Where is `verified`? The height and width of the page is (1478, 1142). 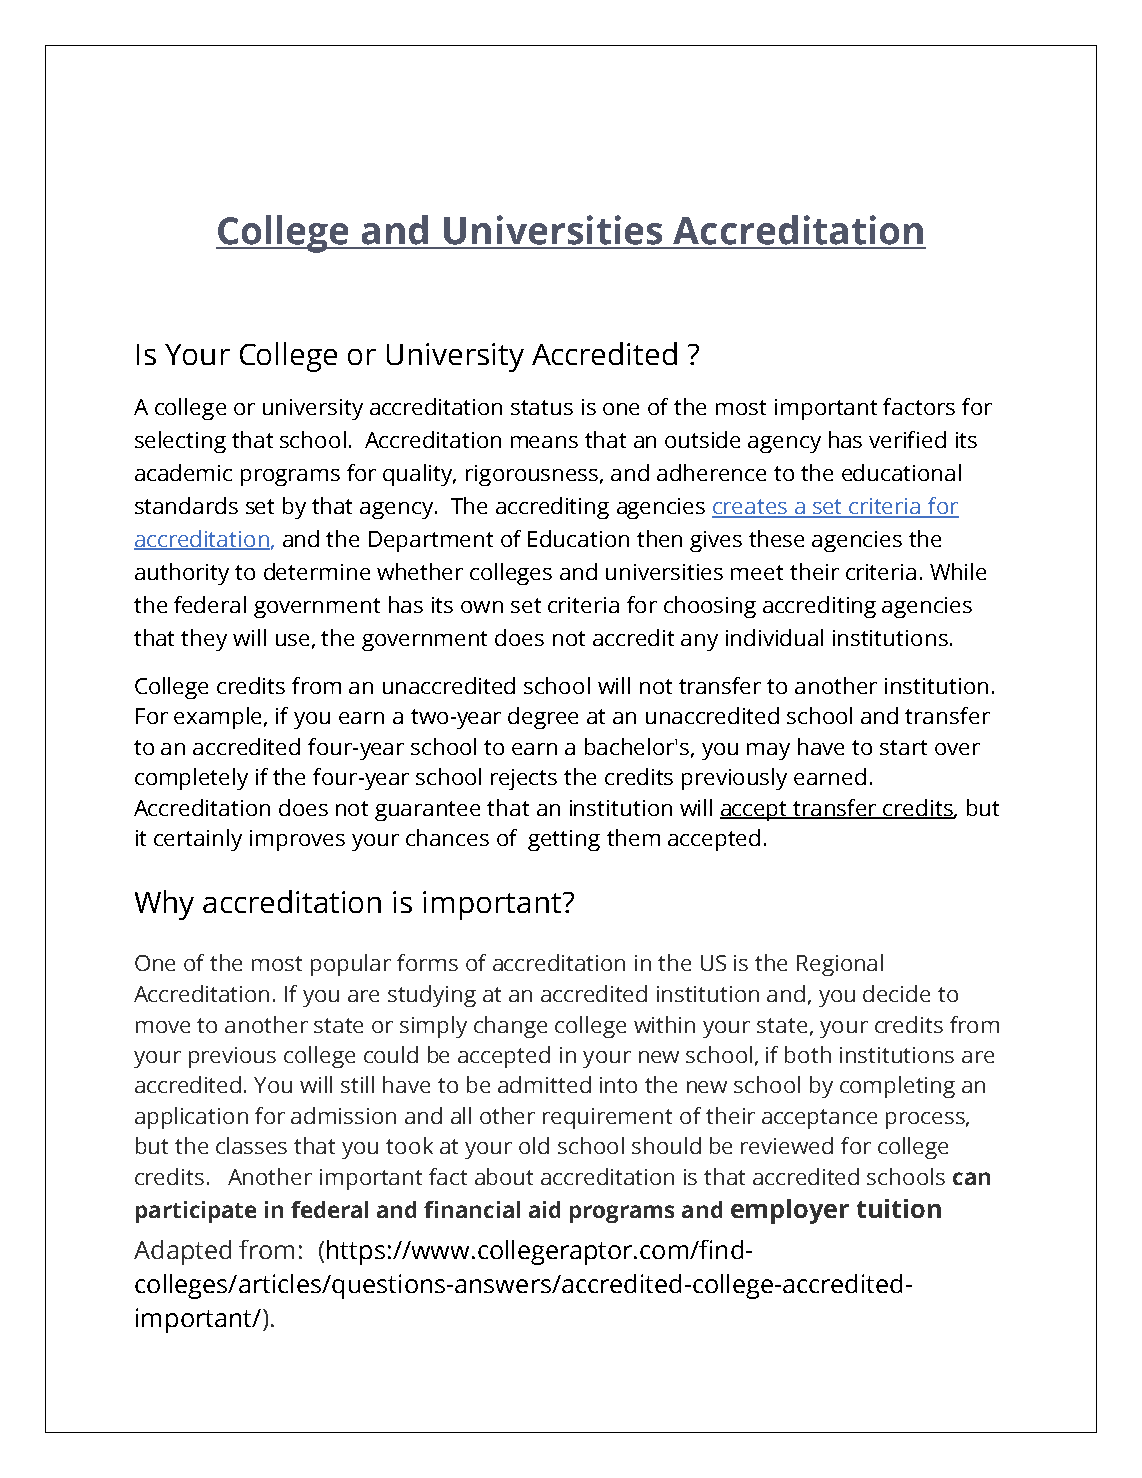
verified is located at coordinates (907, 439).
